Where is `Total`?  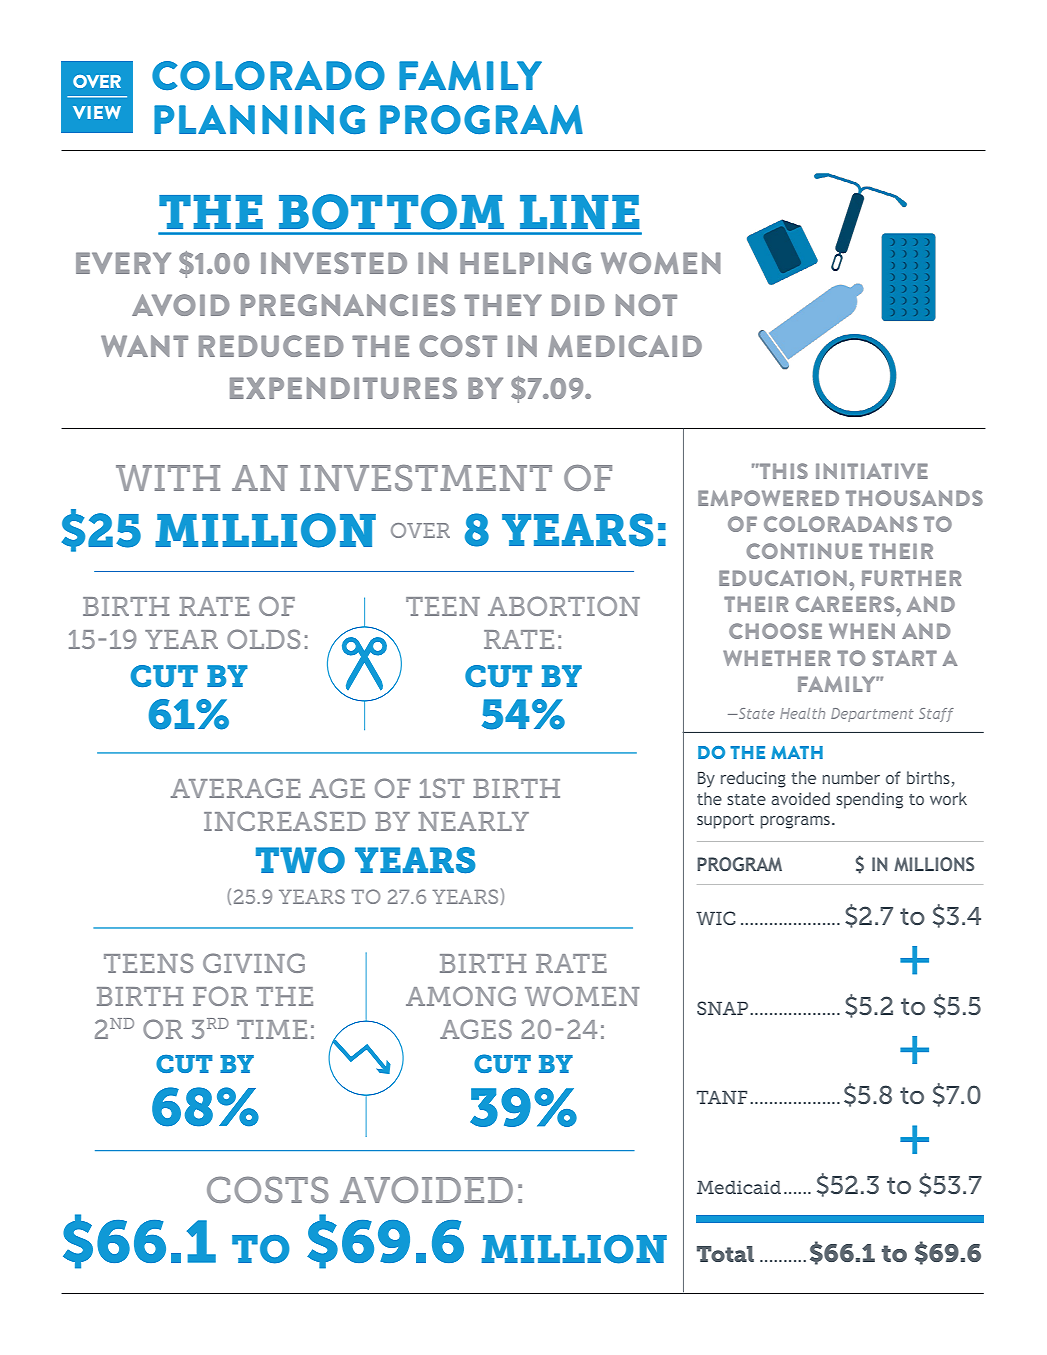 Total is located at coordinates (725, 1254).
